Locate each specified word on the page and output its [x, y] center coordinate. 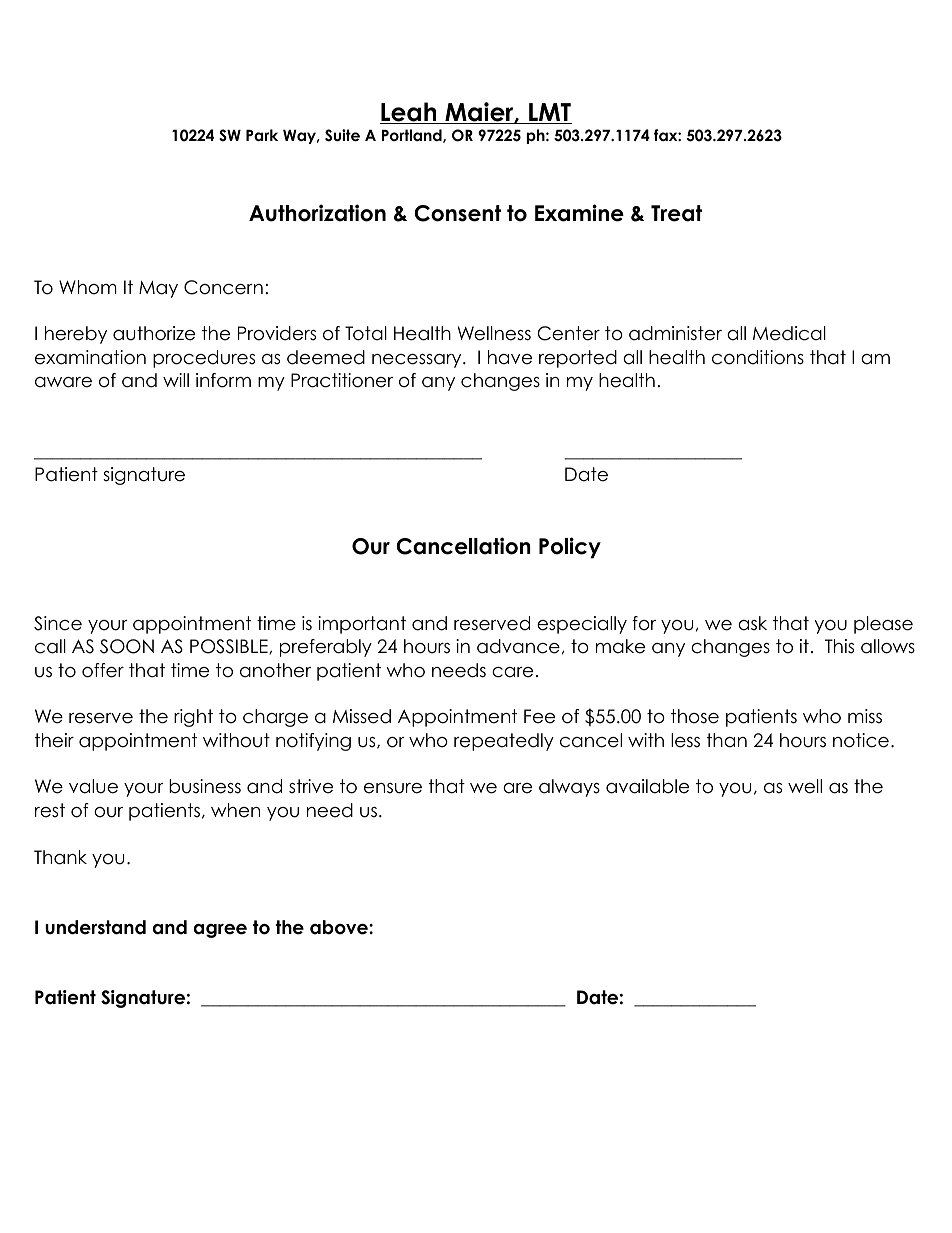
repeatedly [504, 742]
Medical [789, 333]
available [647, 786]
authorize [154, 333]
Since [58, 623]
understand [95, 927]
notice [861, 740]
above [340, 927]
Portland [413, 136]
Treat [676, 213]
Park [262, 135]
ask [752, 623]
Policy [570, 548]
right [193, 718]
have [510, 357]
